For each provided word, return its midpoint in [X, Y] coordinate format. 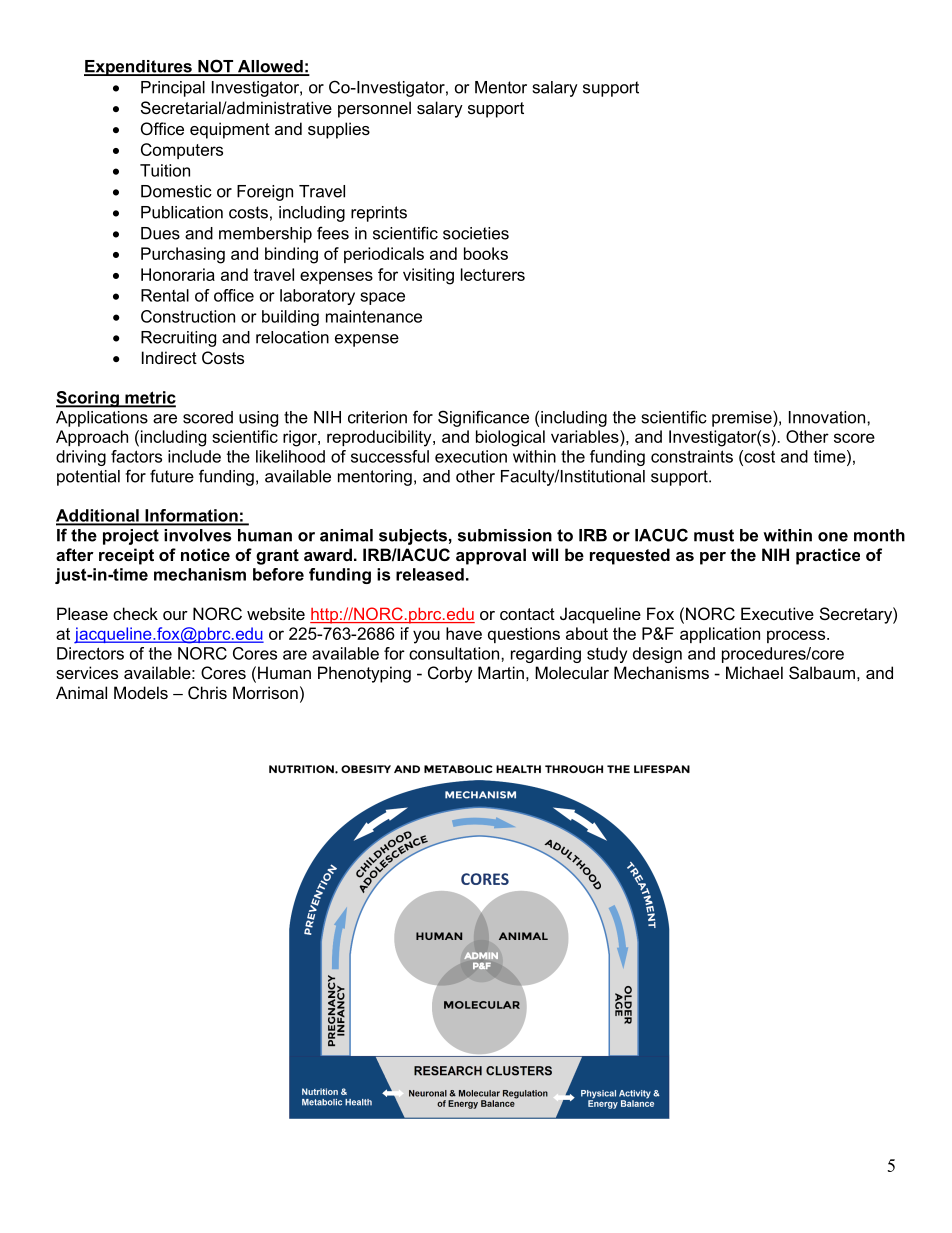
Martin [501, 672]
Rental [165, 295]
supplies [339, 130]
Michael [754, 672]
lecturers [493, 274]
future [172, 476]
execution [471, 456]
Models [141, 692]
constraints [692, 456]
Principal [173, 89]
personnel [374, 109]
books [486, 253]
